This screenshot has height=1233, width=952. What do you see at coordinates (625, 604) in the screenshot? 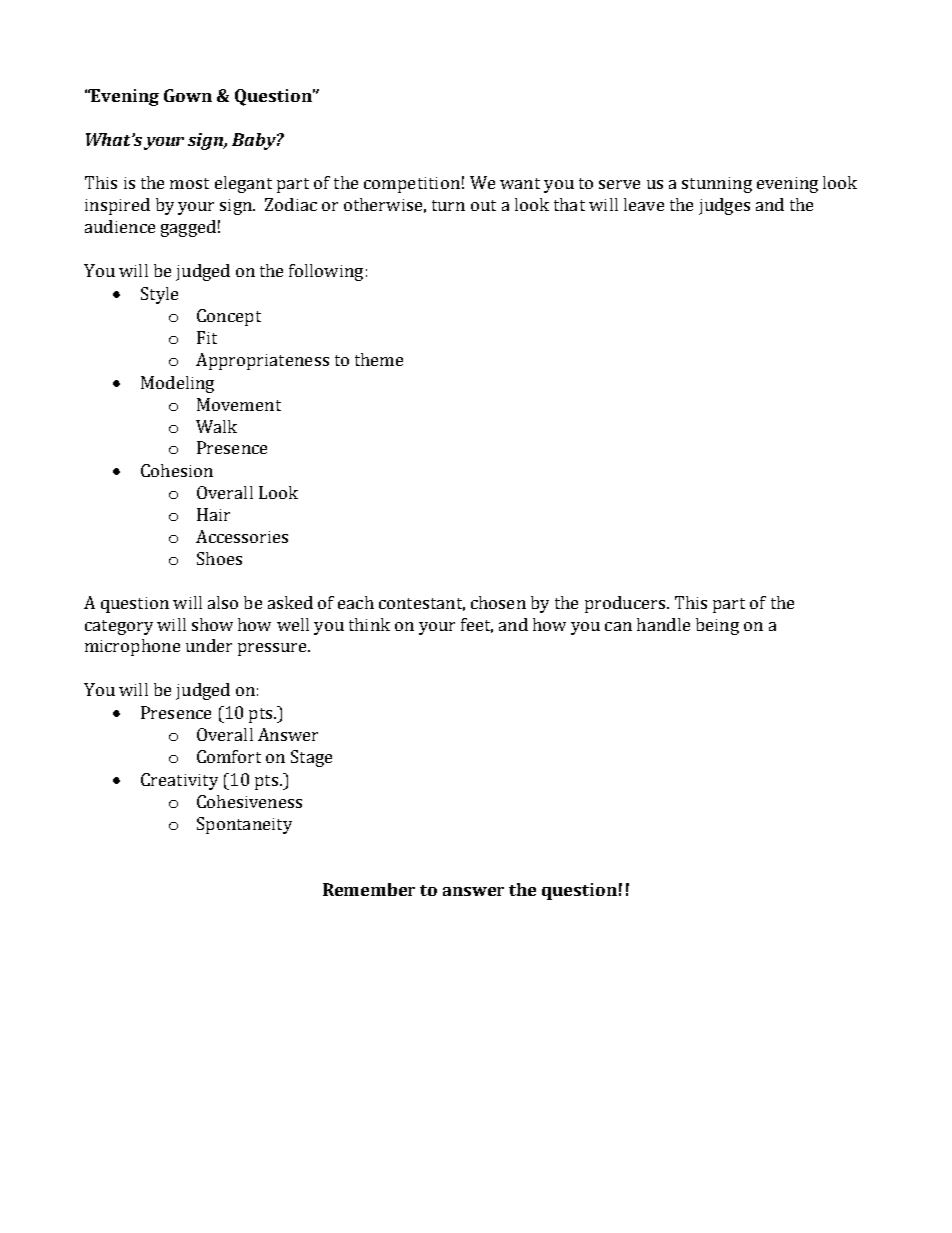
I see `producers` at bounding box center [625, 604].
